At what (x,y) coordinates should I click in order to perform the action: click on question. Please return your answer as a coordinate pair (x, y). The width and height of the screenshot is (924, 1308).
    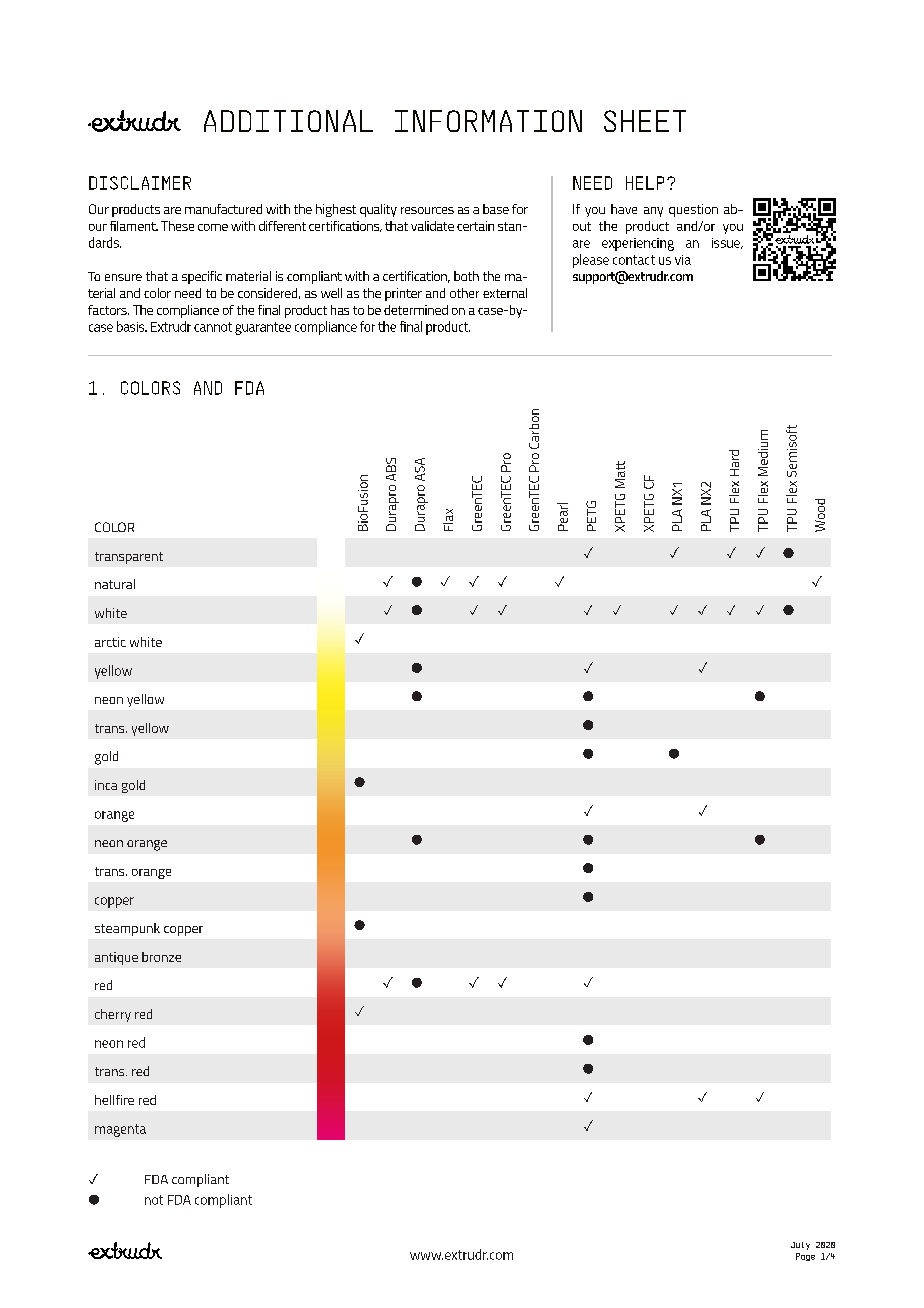
    Looking at the image, I should click on (693, 210).
